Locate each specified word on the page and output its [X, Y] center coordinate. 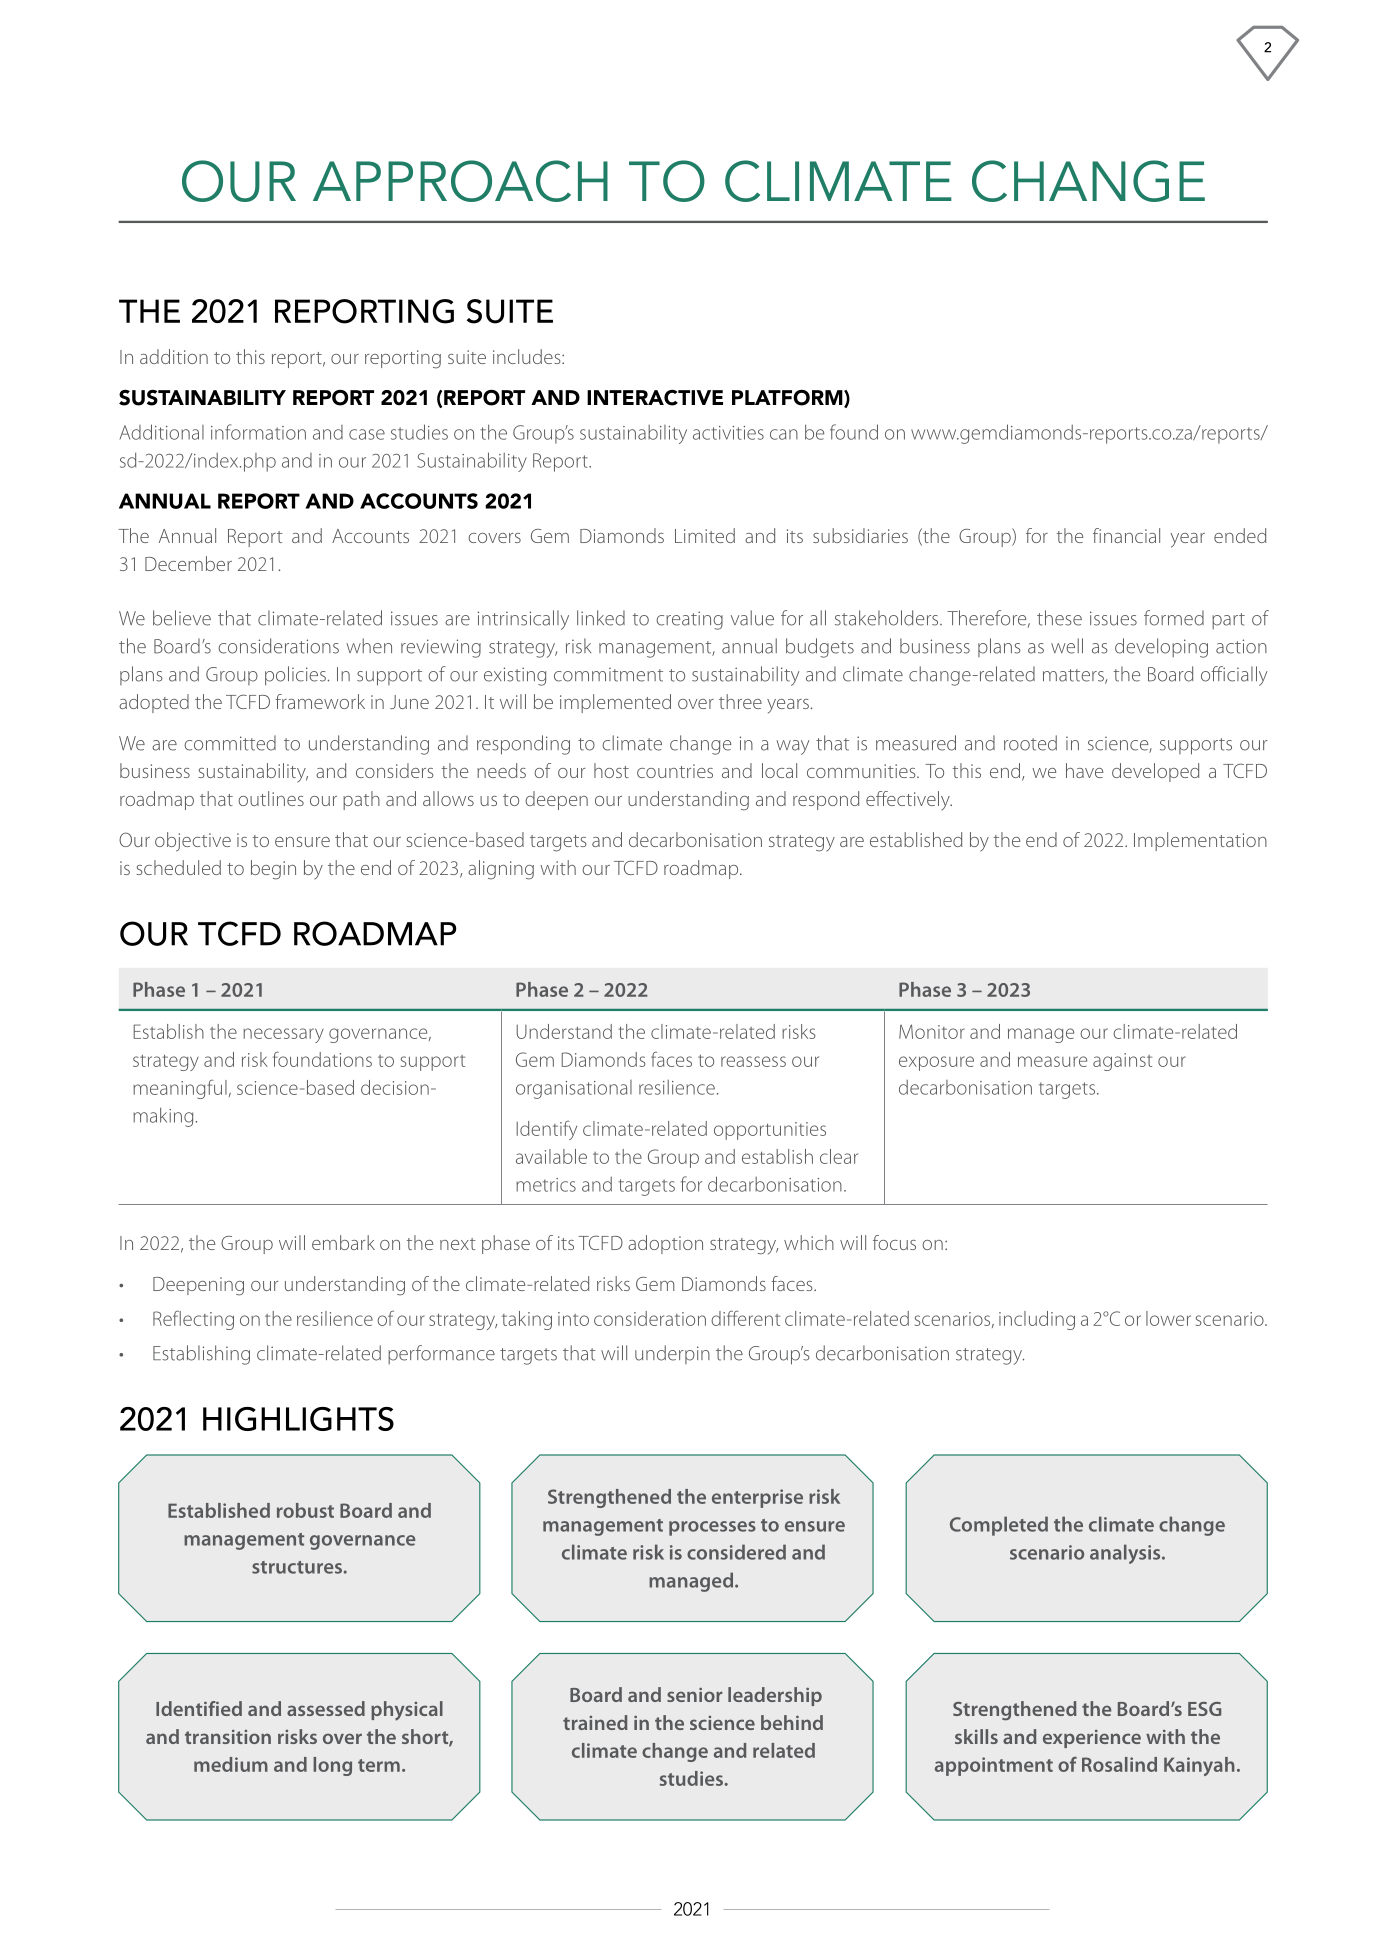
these [1059, 618]
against [1122, 1062]
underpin [672, 1354]
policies [295, 676]
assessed [326, 1708]
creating [689, 620]
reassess [753, 1061]
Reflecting [193, 1320]
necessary [283, 1035]
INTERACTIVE [655, 398]
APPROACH [460, 181]
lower [1168, 1318]
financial [1126, 535]
